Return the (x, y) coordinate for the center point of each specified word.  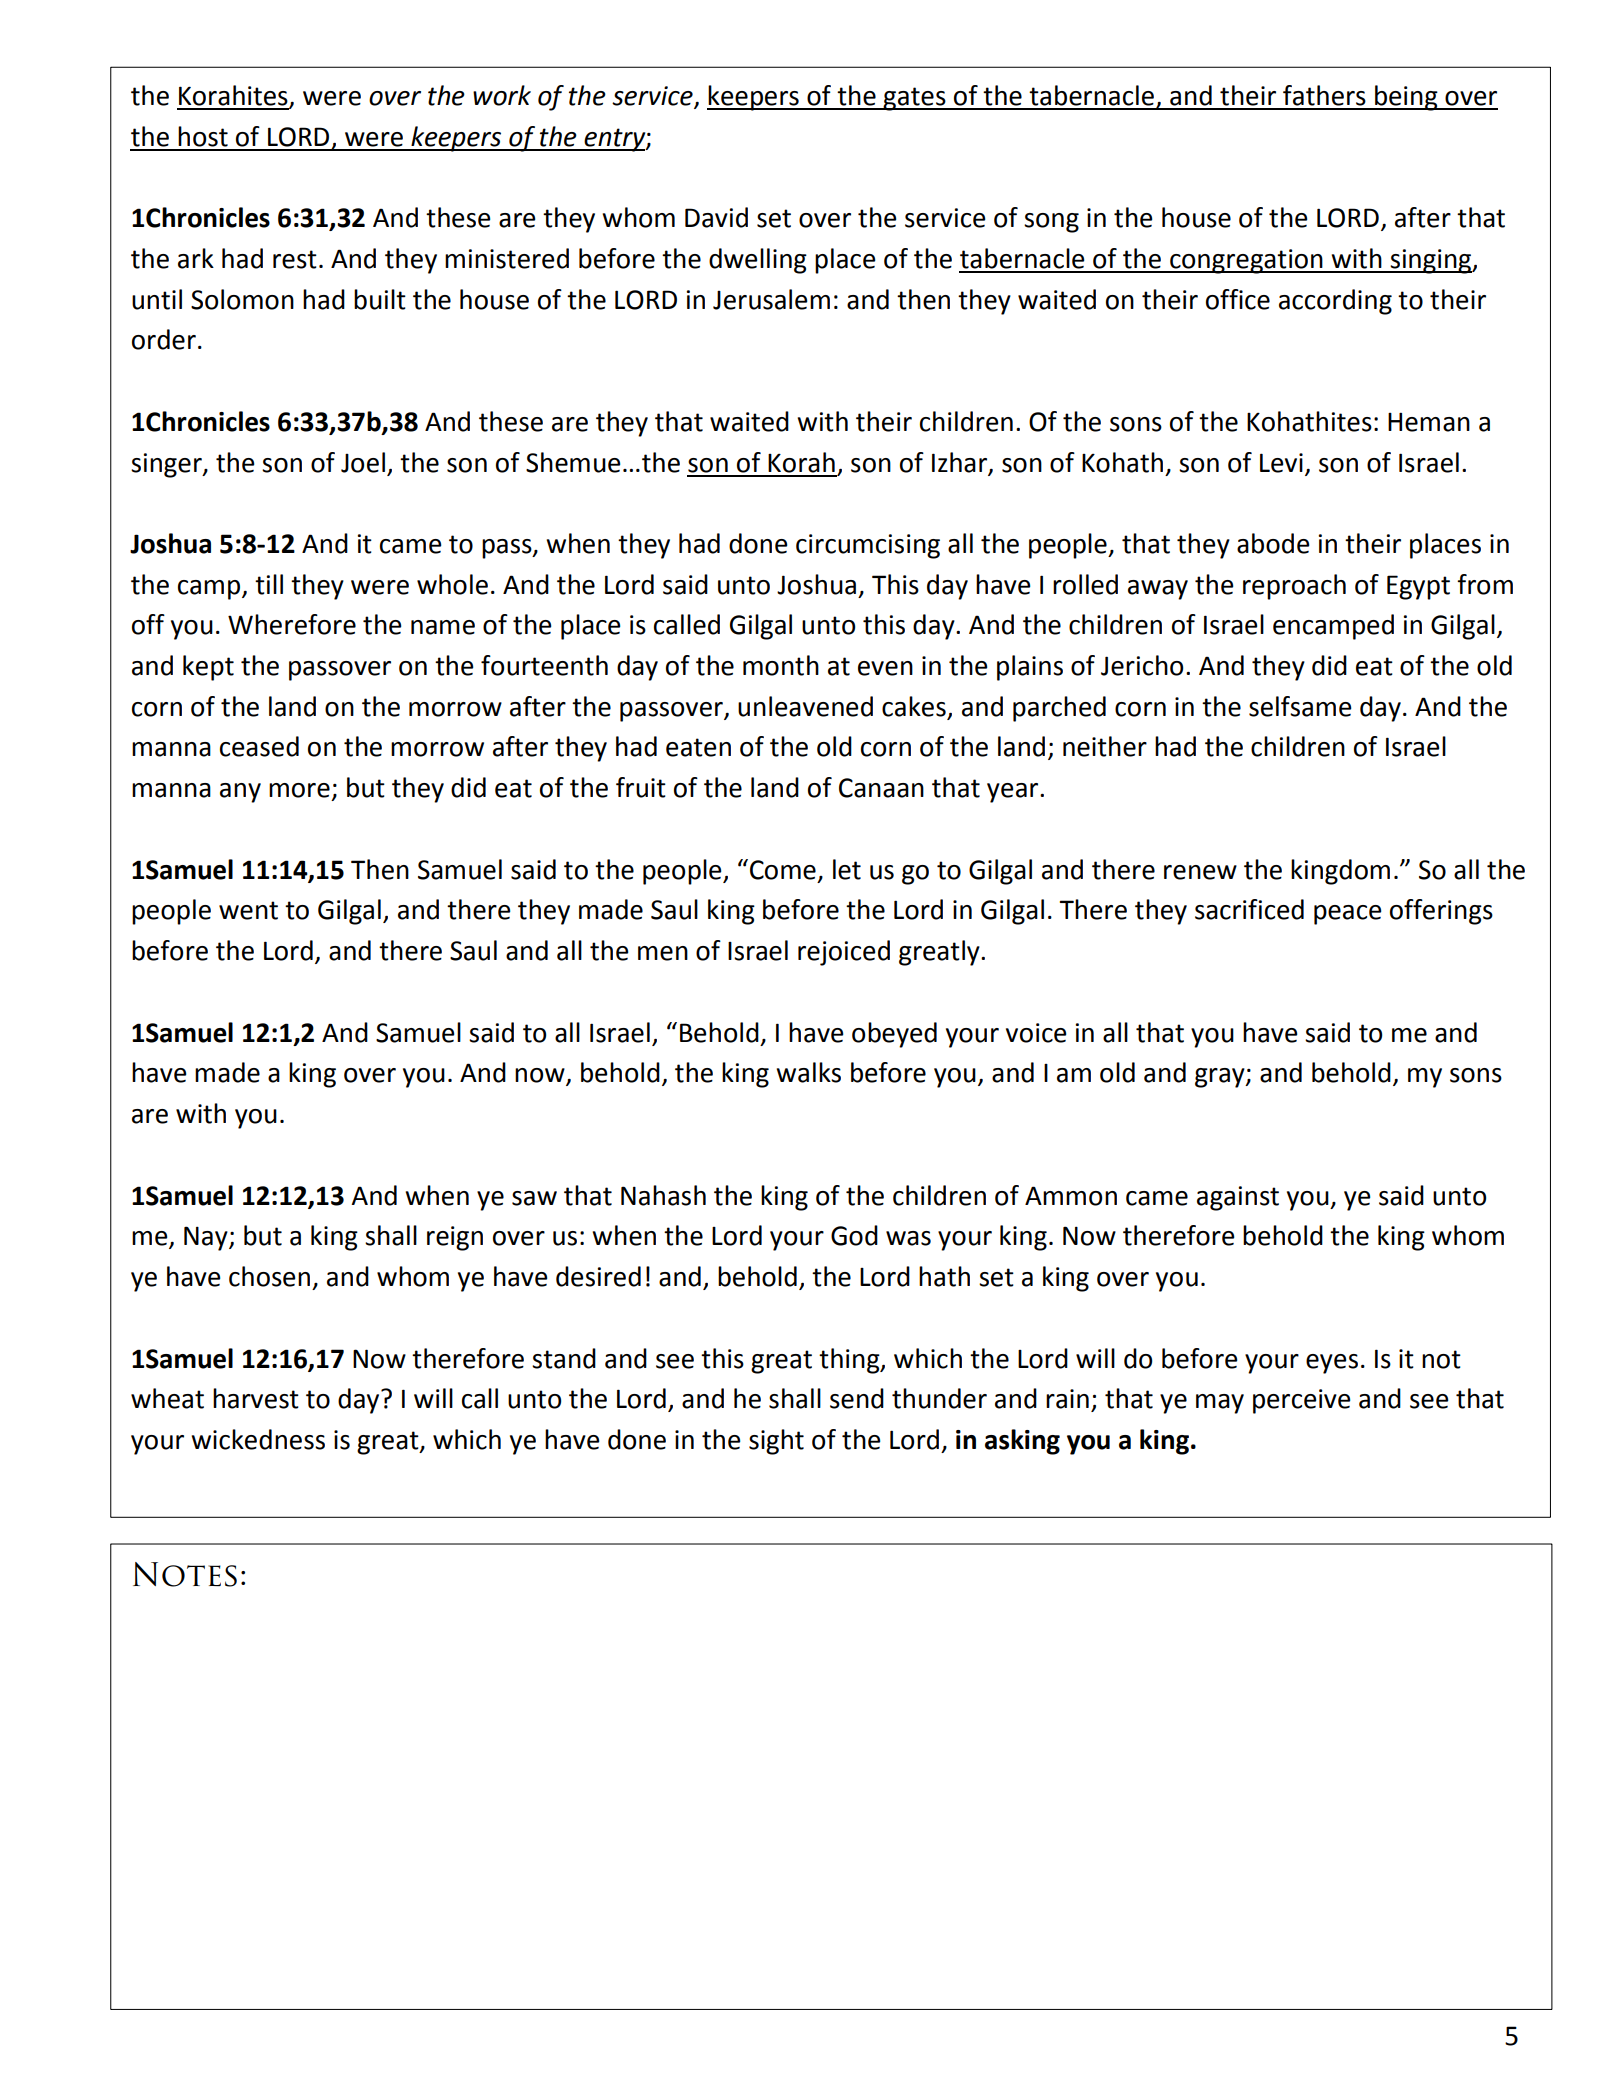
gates (915, 99)
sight (776, 1442)
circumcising (868, 546)
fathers (1324, 95)
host (203, 136)
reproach (1294, 587)
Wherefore (292, 624)
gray (1221, 1078)
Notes (185, 1574)
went (248, 910)
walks (808, 1072)
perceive (1302, 1401)
